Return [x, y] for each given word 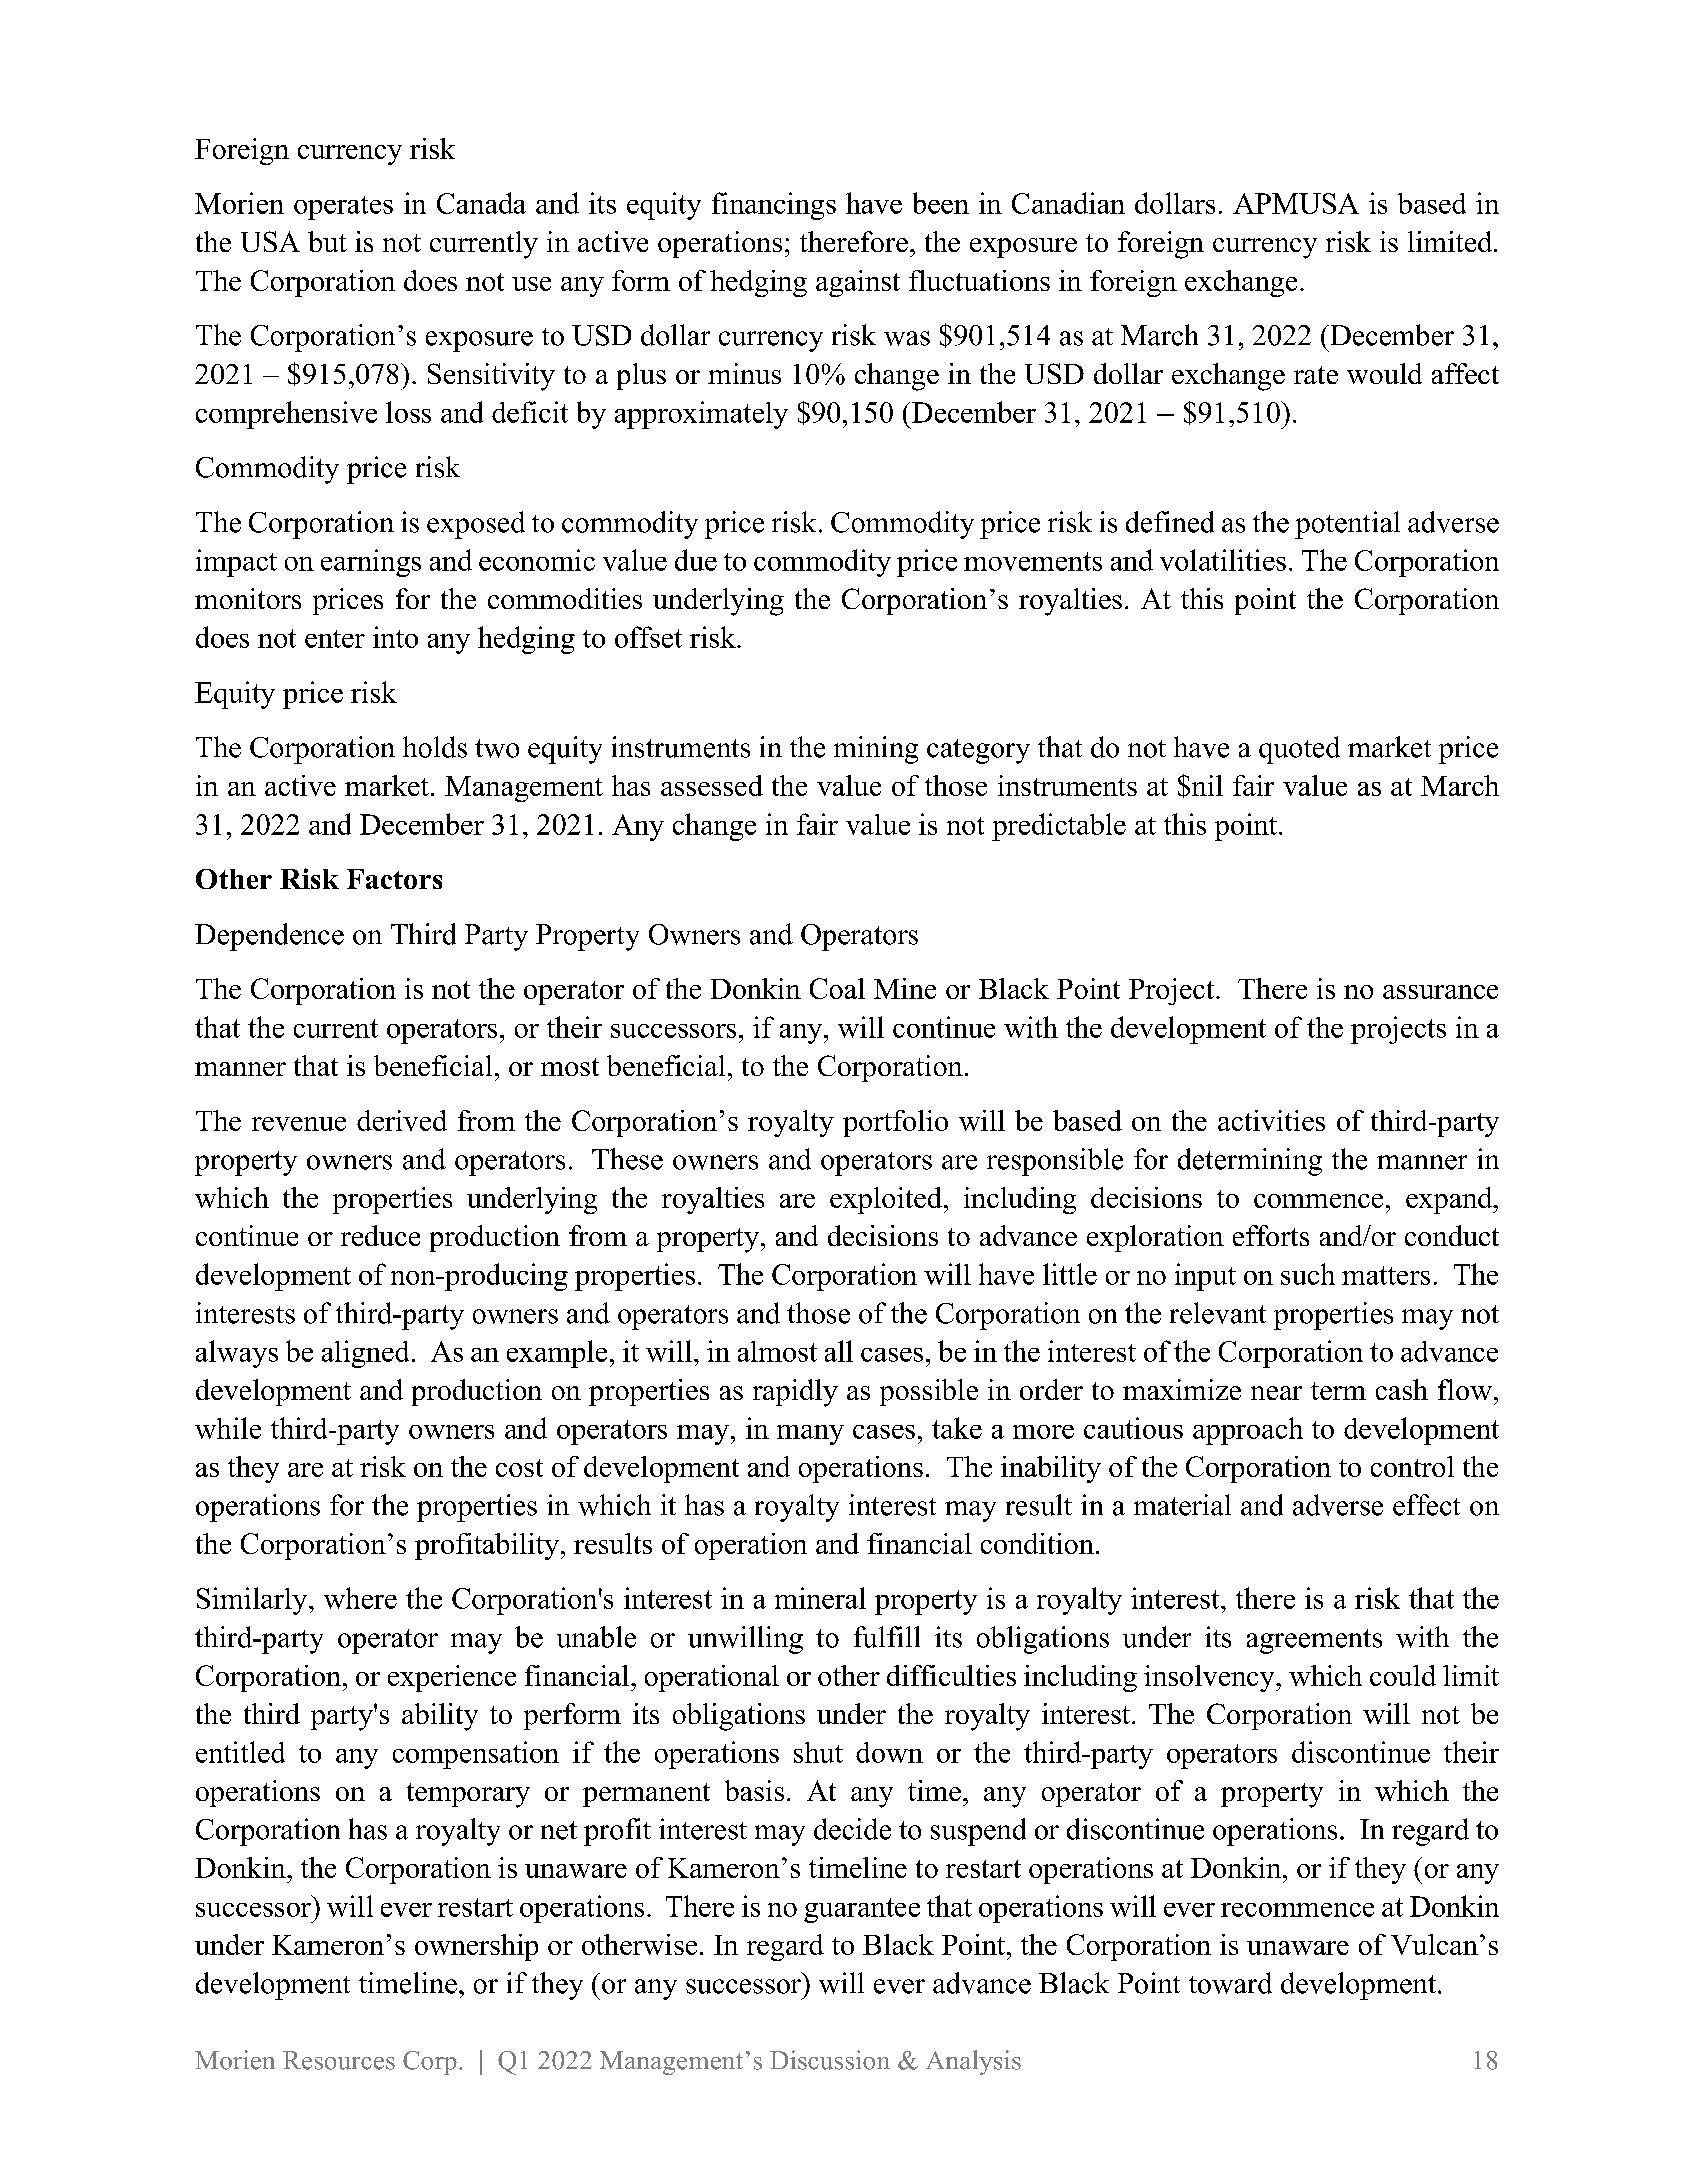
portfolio [895, 1123]
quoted [1299, 750]
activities [1271, 1120]
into [395, 637]
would [1384, 373]
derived [402, 1120]
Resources [339, 2060]
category [978, 751]
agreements [1314, 1641]
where [360, 1598]
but [327, 241]
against [858, 283]
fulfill [887, 1637]
